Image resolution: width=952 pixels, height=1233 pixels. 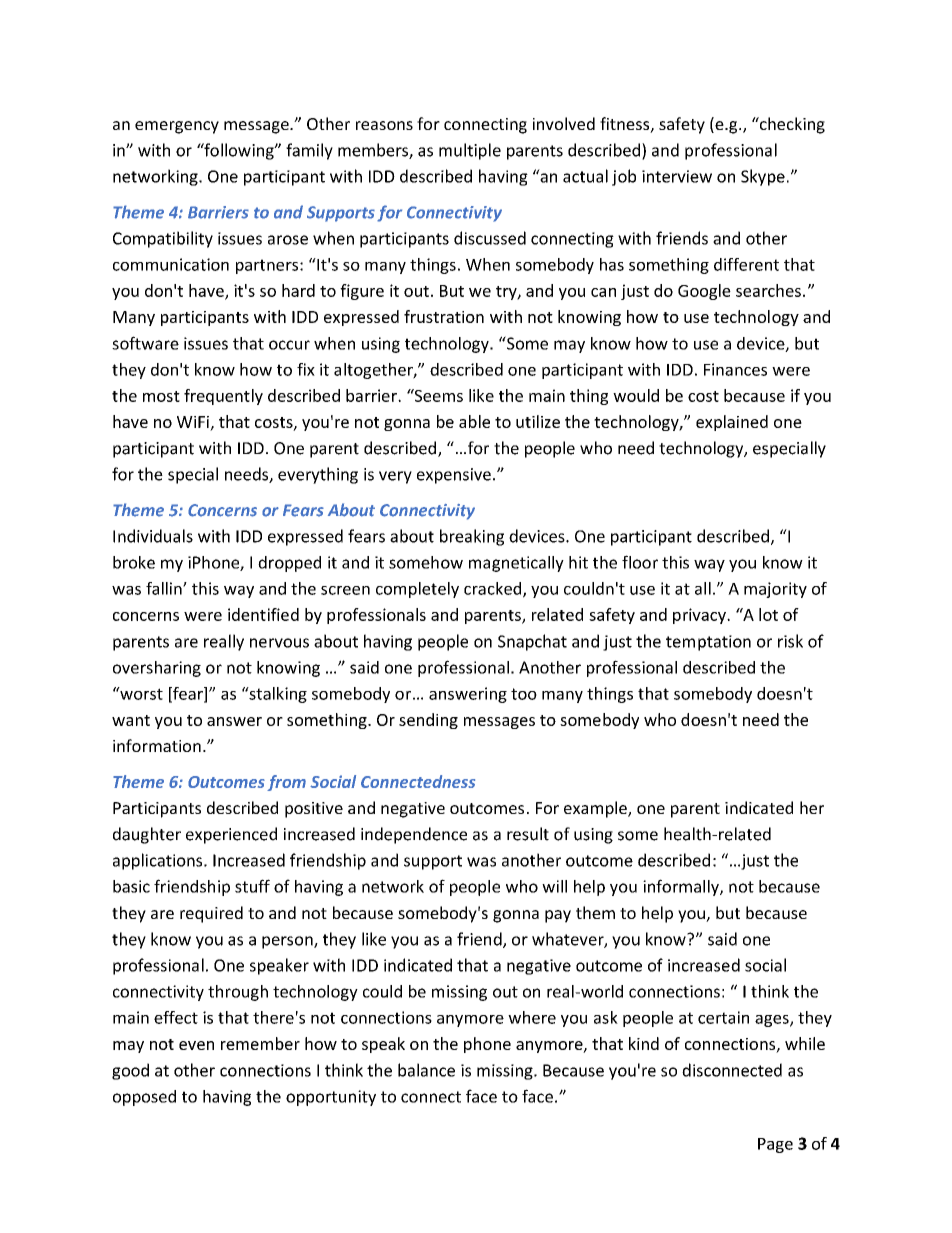 What do you see at coordinates (426, 1070) in the page?
I see `balance` at bounding box center [426, 1070].
